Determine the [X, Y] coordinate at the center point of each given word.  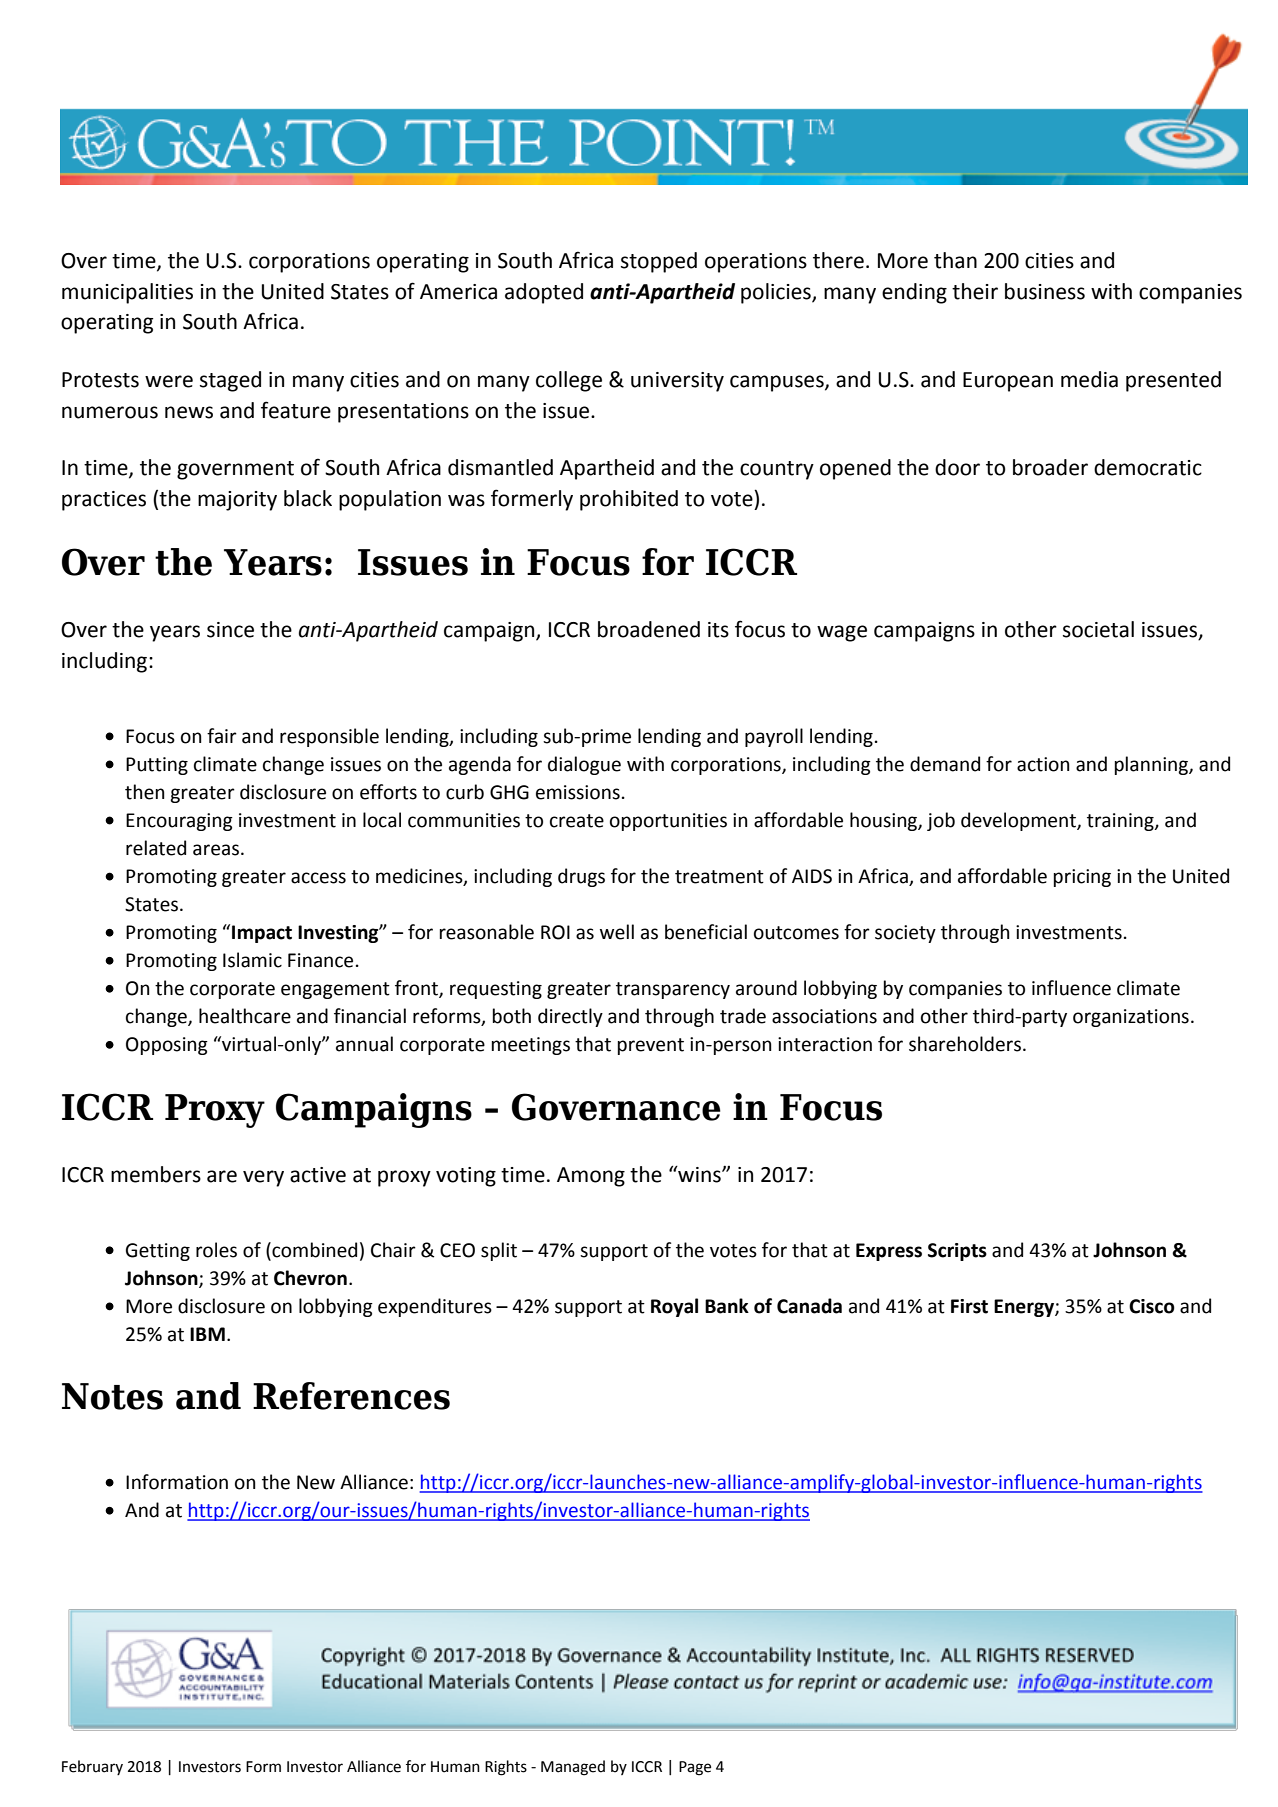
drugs [581, 877]
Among [591, 1177]
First [969, 1306]
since [230, 630]
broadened [649, 629]
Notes [112, 1396]
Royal [674, 1307]
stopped [659, 262]
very [263, 1178]
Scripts [957, 1252]
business [1045, 291]
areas [216, 850]
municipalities [127, 293]
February [92, 1767]
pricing [1082, 878]
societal [1098, 629]
